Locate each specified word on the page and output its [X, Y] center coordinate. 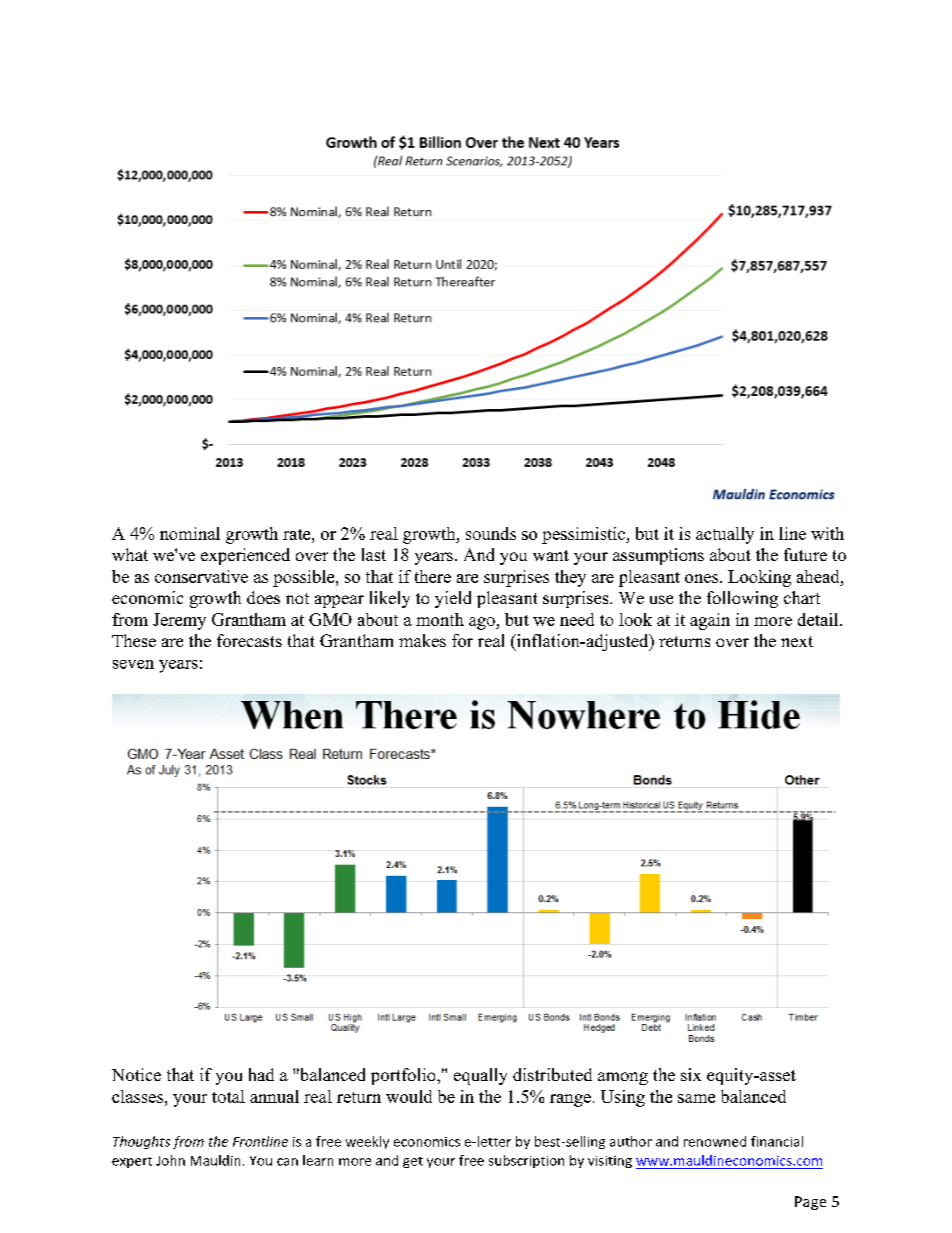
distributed [552, 1074]
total [228, 1096]
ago [483, 623]
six [691, 1074]
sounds [491, 533]
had [261, 1074]
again [710, 621]
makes [422, 640]
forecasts [249, 640]
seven [133, 664]
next [797, 641]
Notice [136, 1074]
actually [725, 535]
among [623, 1078]
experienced [245, 556]
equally [480, 1076]
